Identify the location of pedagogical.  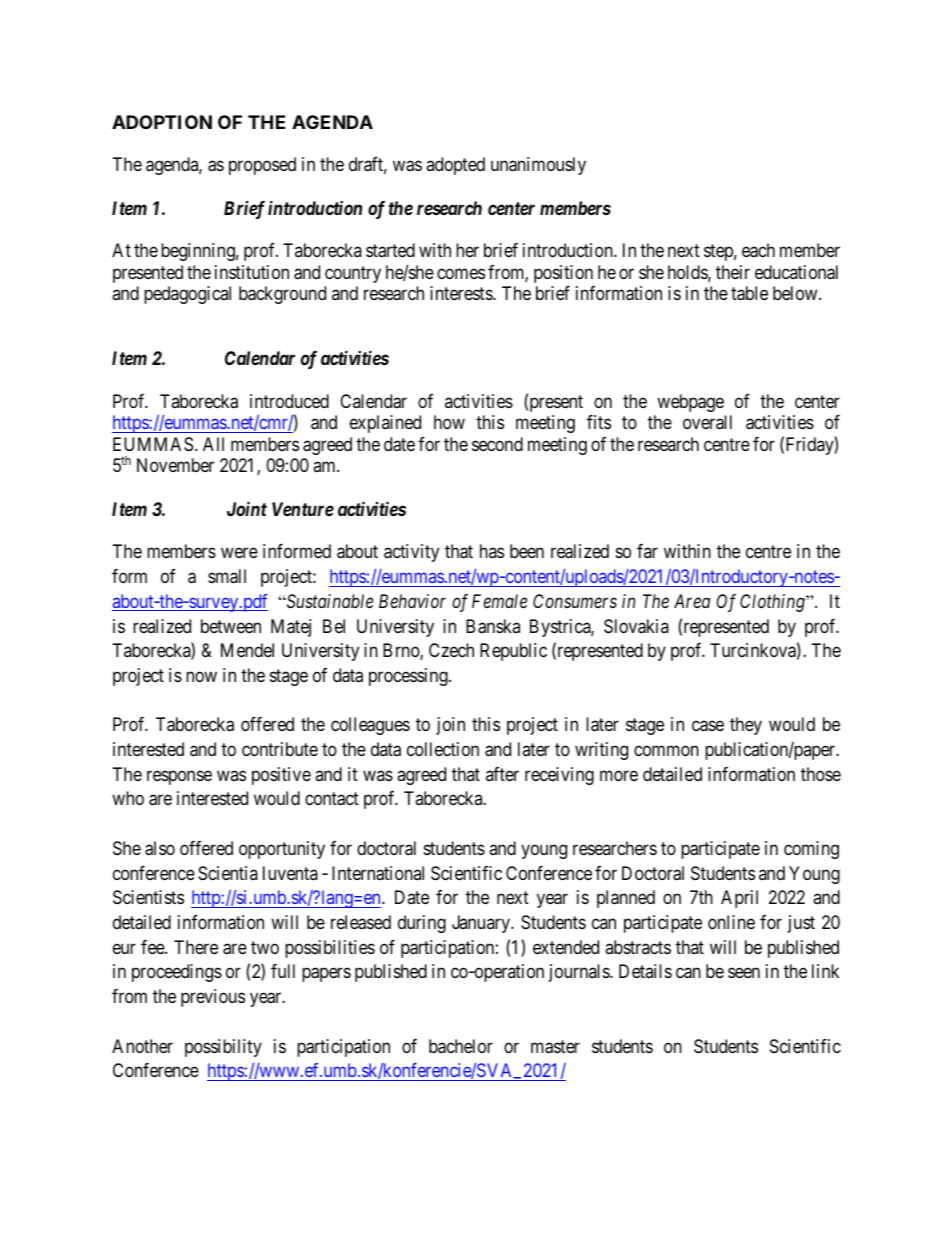
(187, 295).
